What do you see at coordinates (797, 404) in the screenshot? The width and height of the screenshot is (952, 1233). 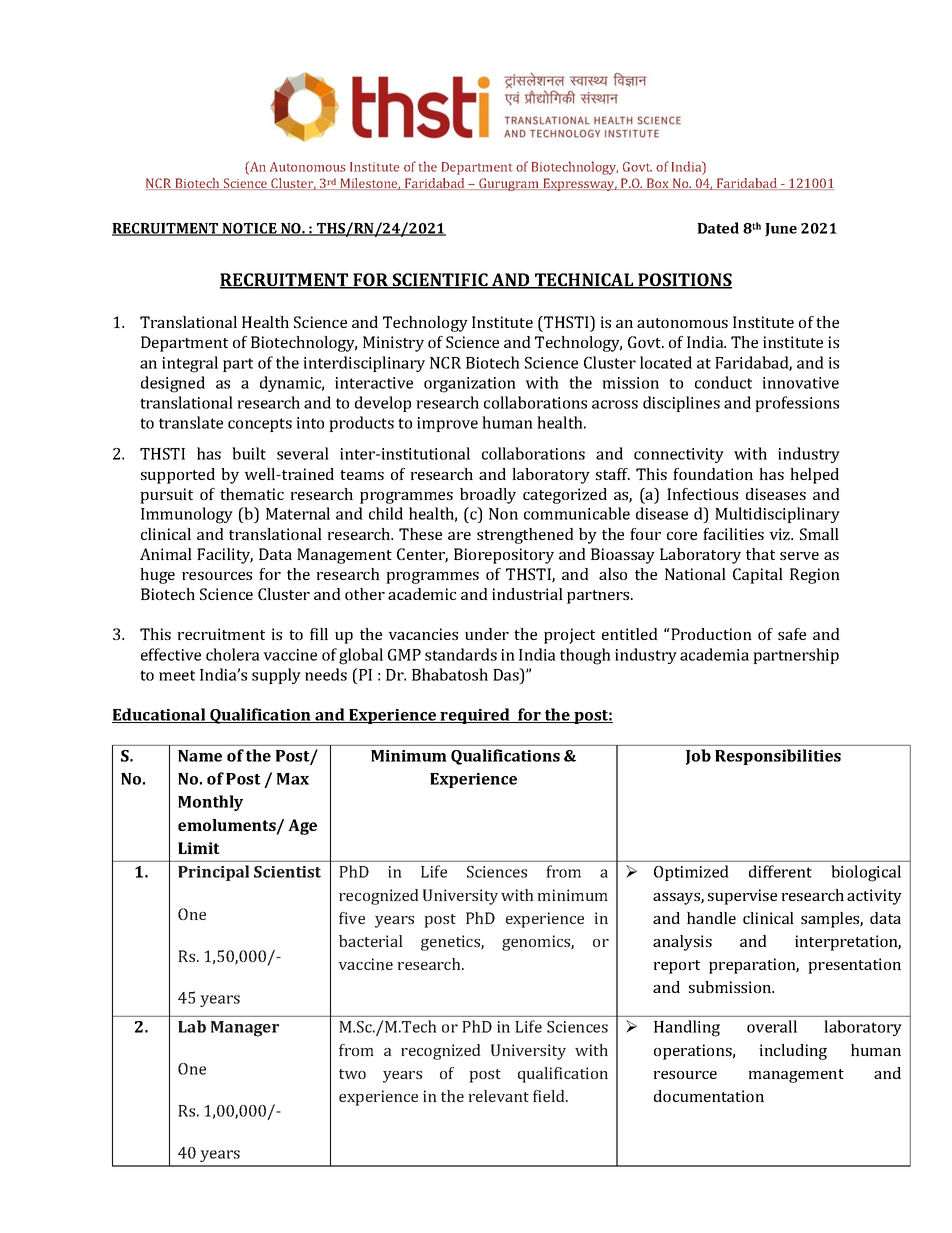 I see `professions` at bounding box center [797, 404].
